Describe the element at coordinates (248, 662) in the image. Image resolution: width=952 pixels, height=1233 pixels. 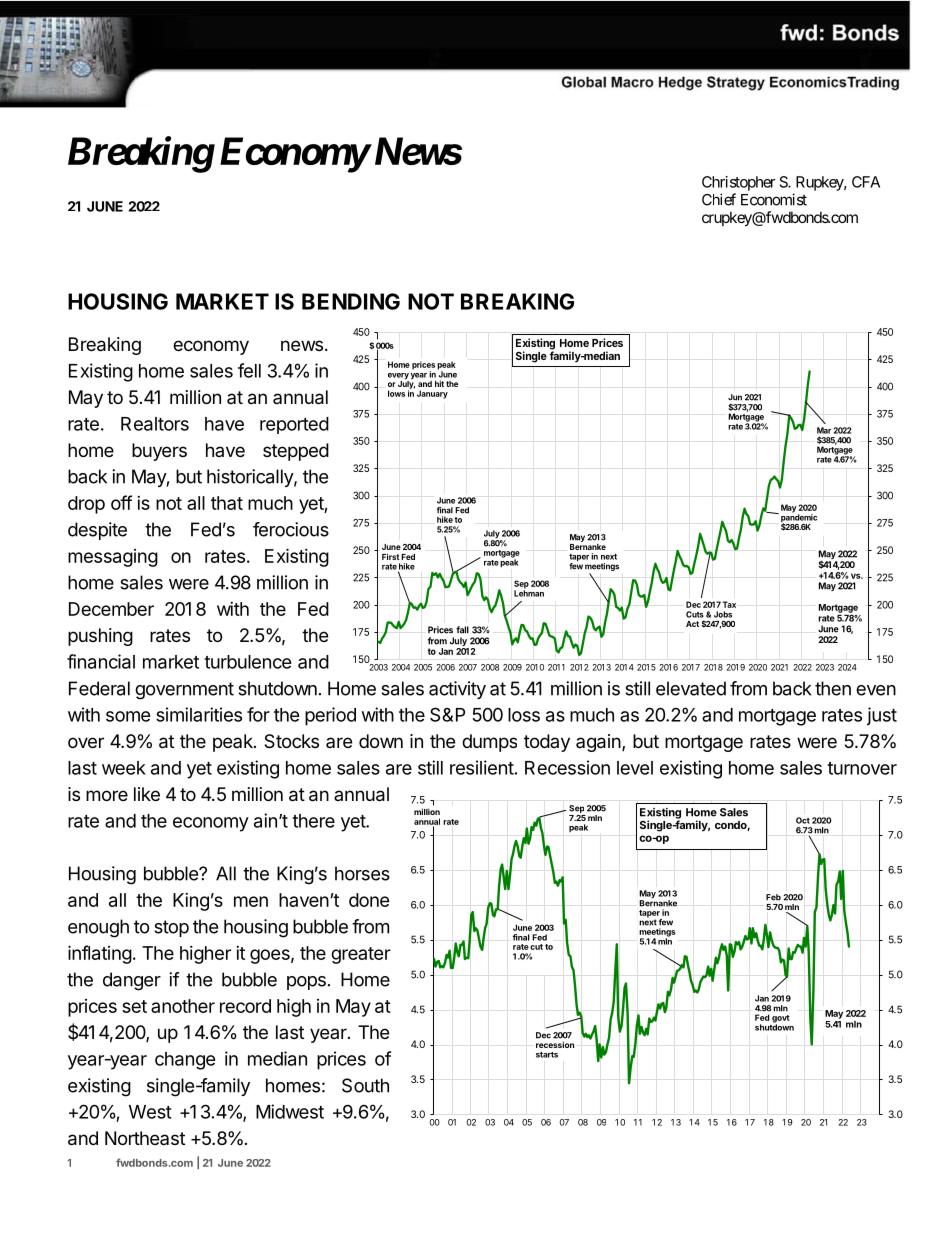
I see `turbulence` at that location.
